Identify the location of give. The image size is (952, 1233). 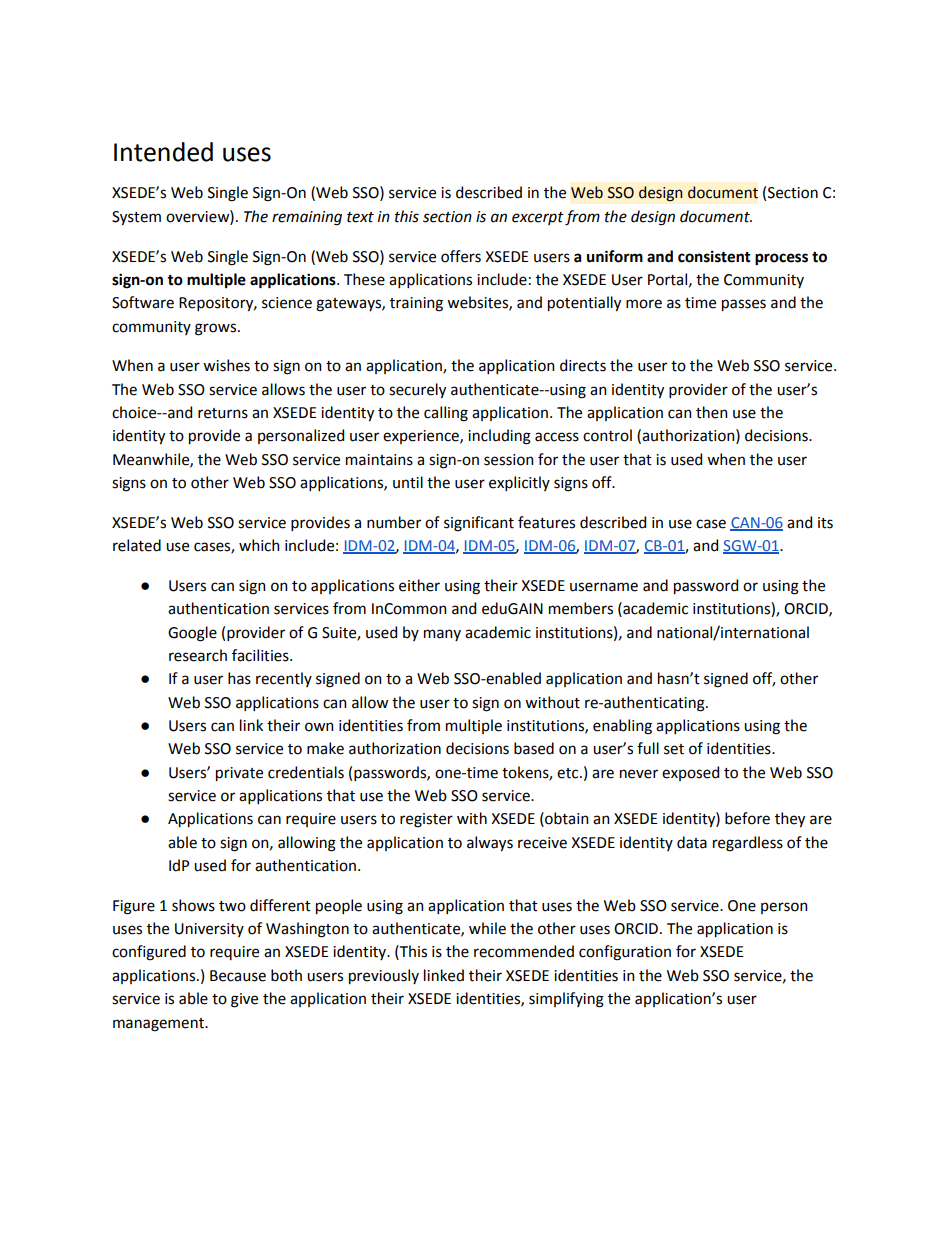
(244, 1000).
